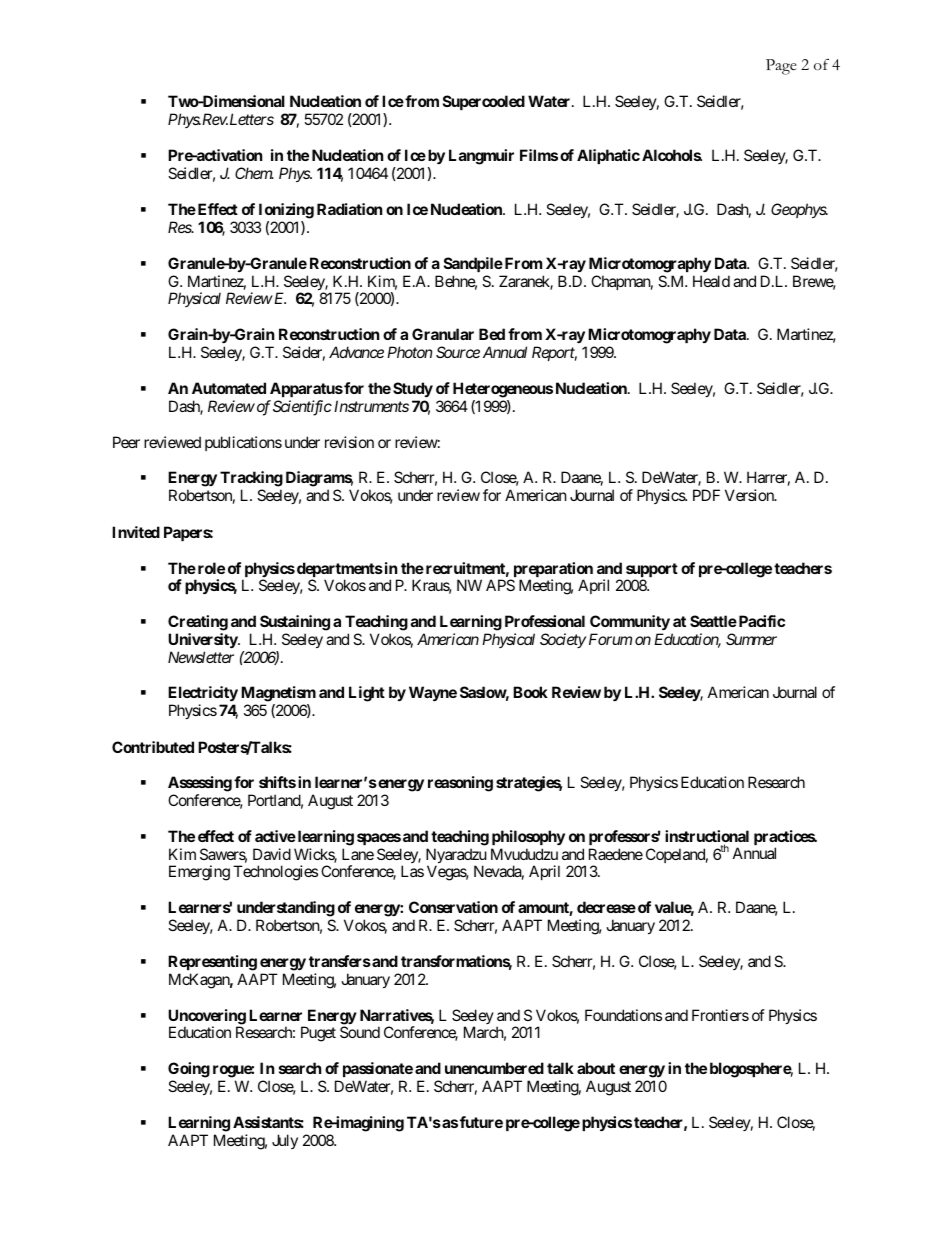 Image resolution: width=952 pixels, height=1233 pixels. Describe the element at coordinates (707, 837) in the screenshot. I see `instructional` at that location.
